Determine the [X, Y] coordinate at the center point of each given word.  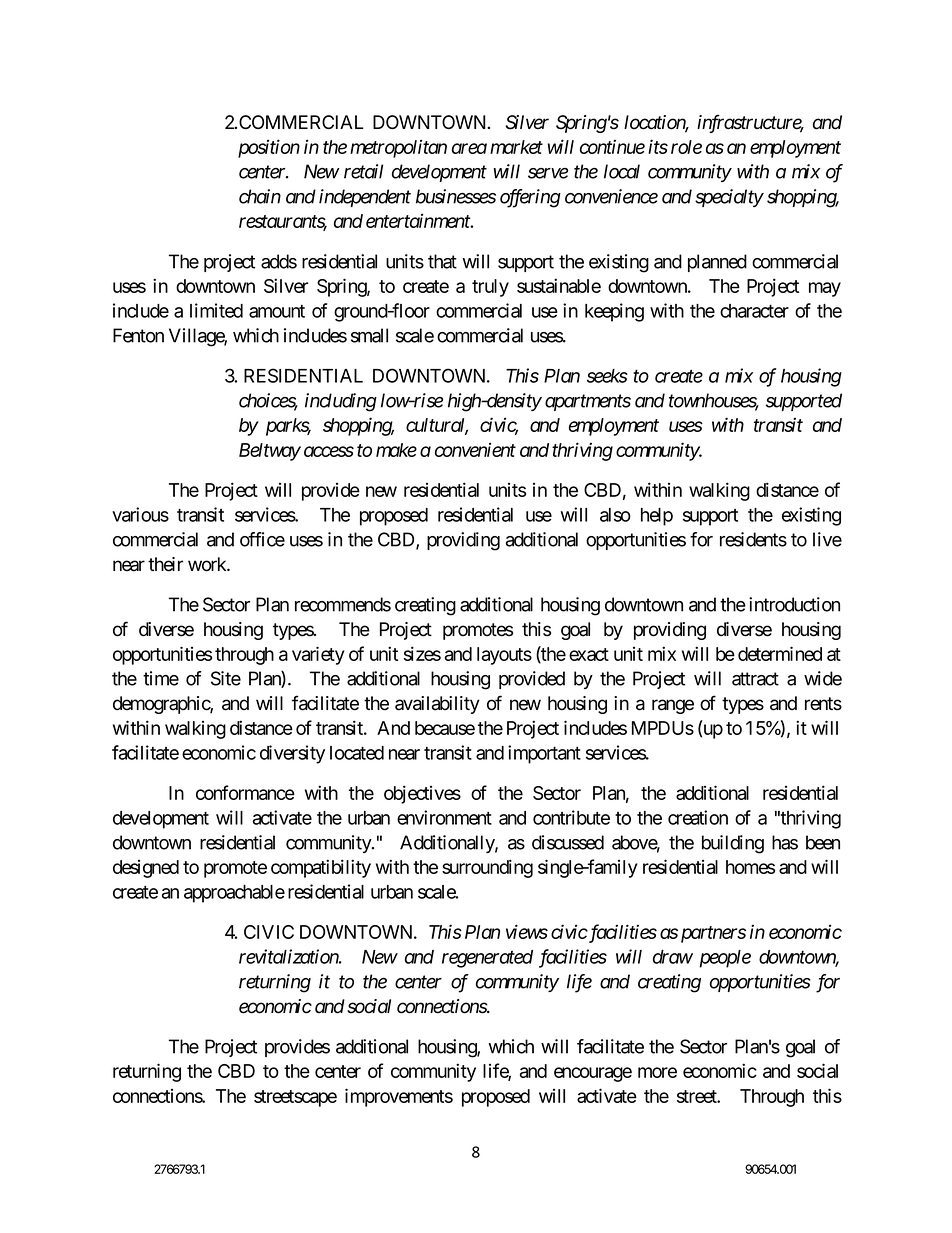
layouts [504, 656]
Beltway [270, 452]
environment [444, 817]
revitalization [289, 956]
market [516, 147]
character [754, 311]
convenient [475, 449]
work [208, 564]
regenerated [487, 959]
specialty [729, 198]
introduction [794, 604]
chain [260, 196]
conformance [245, 792]
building [733, 844]
